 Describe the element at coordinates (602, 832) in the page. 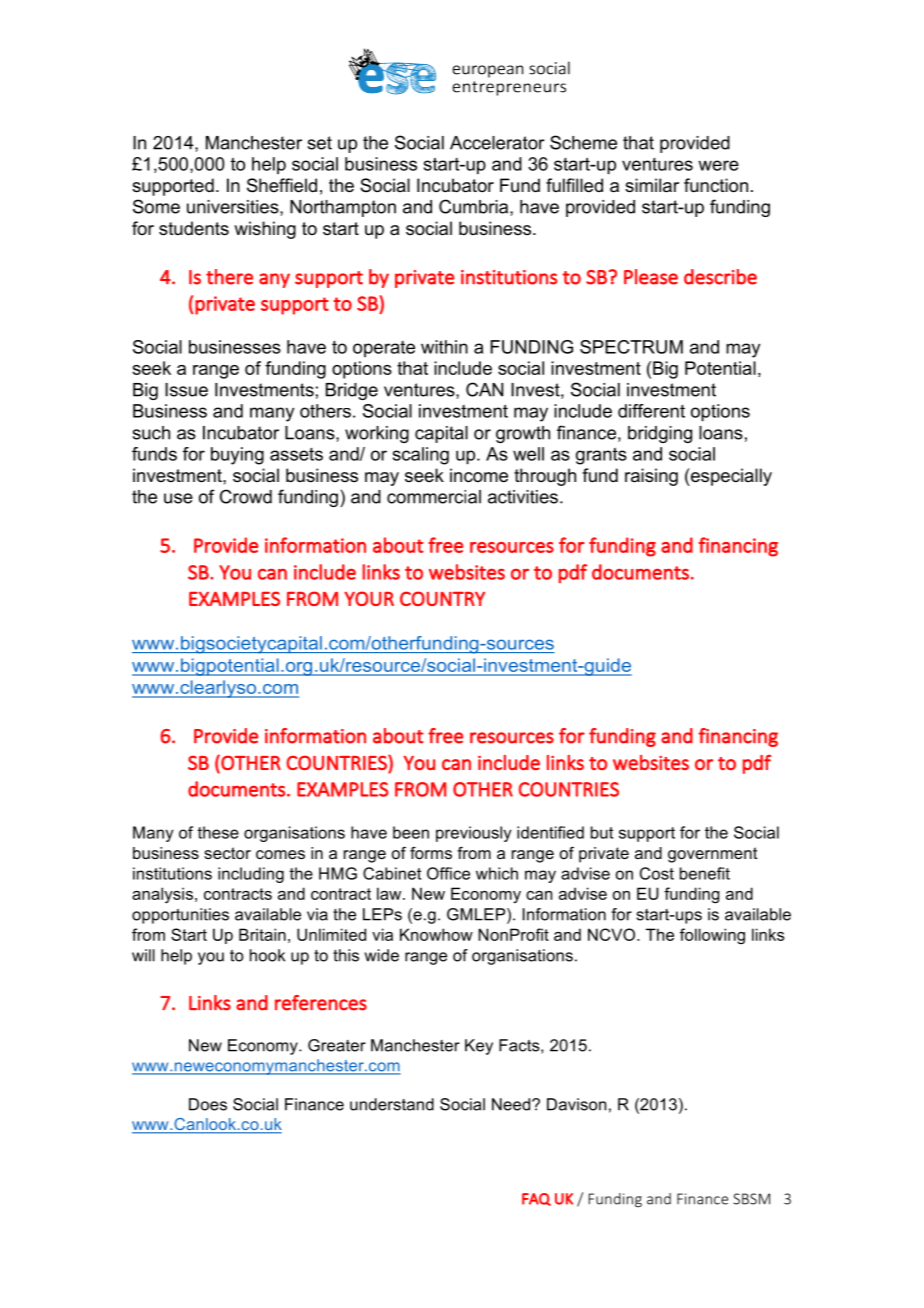

I see `but` at that location.
